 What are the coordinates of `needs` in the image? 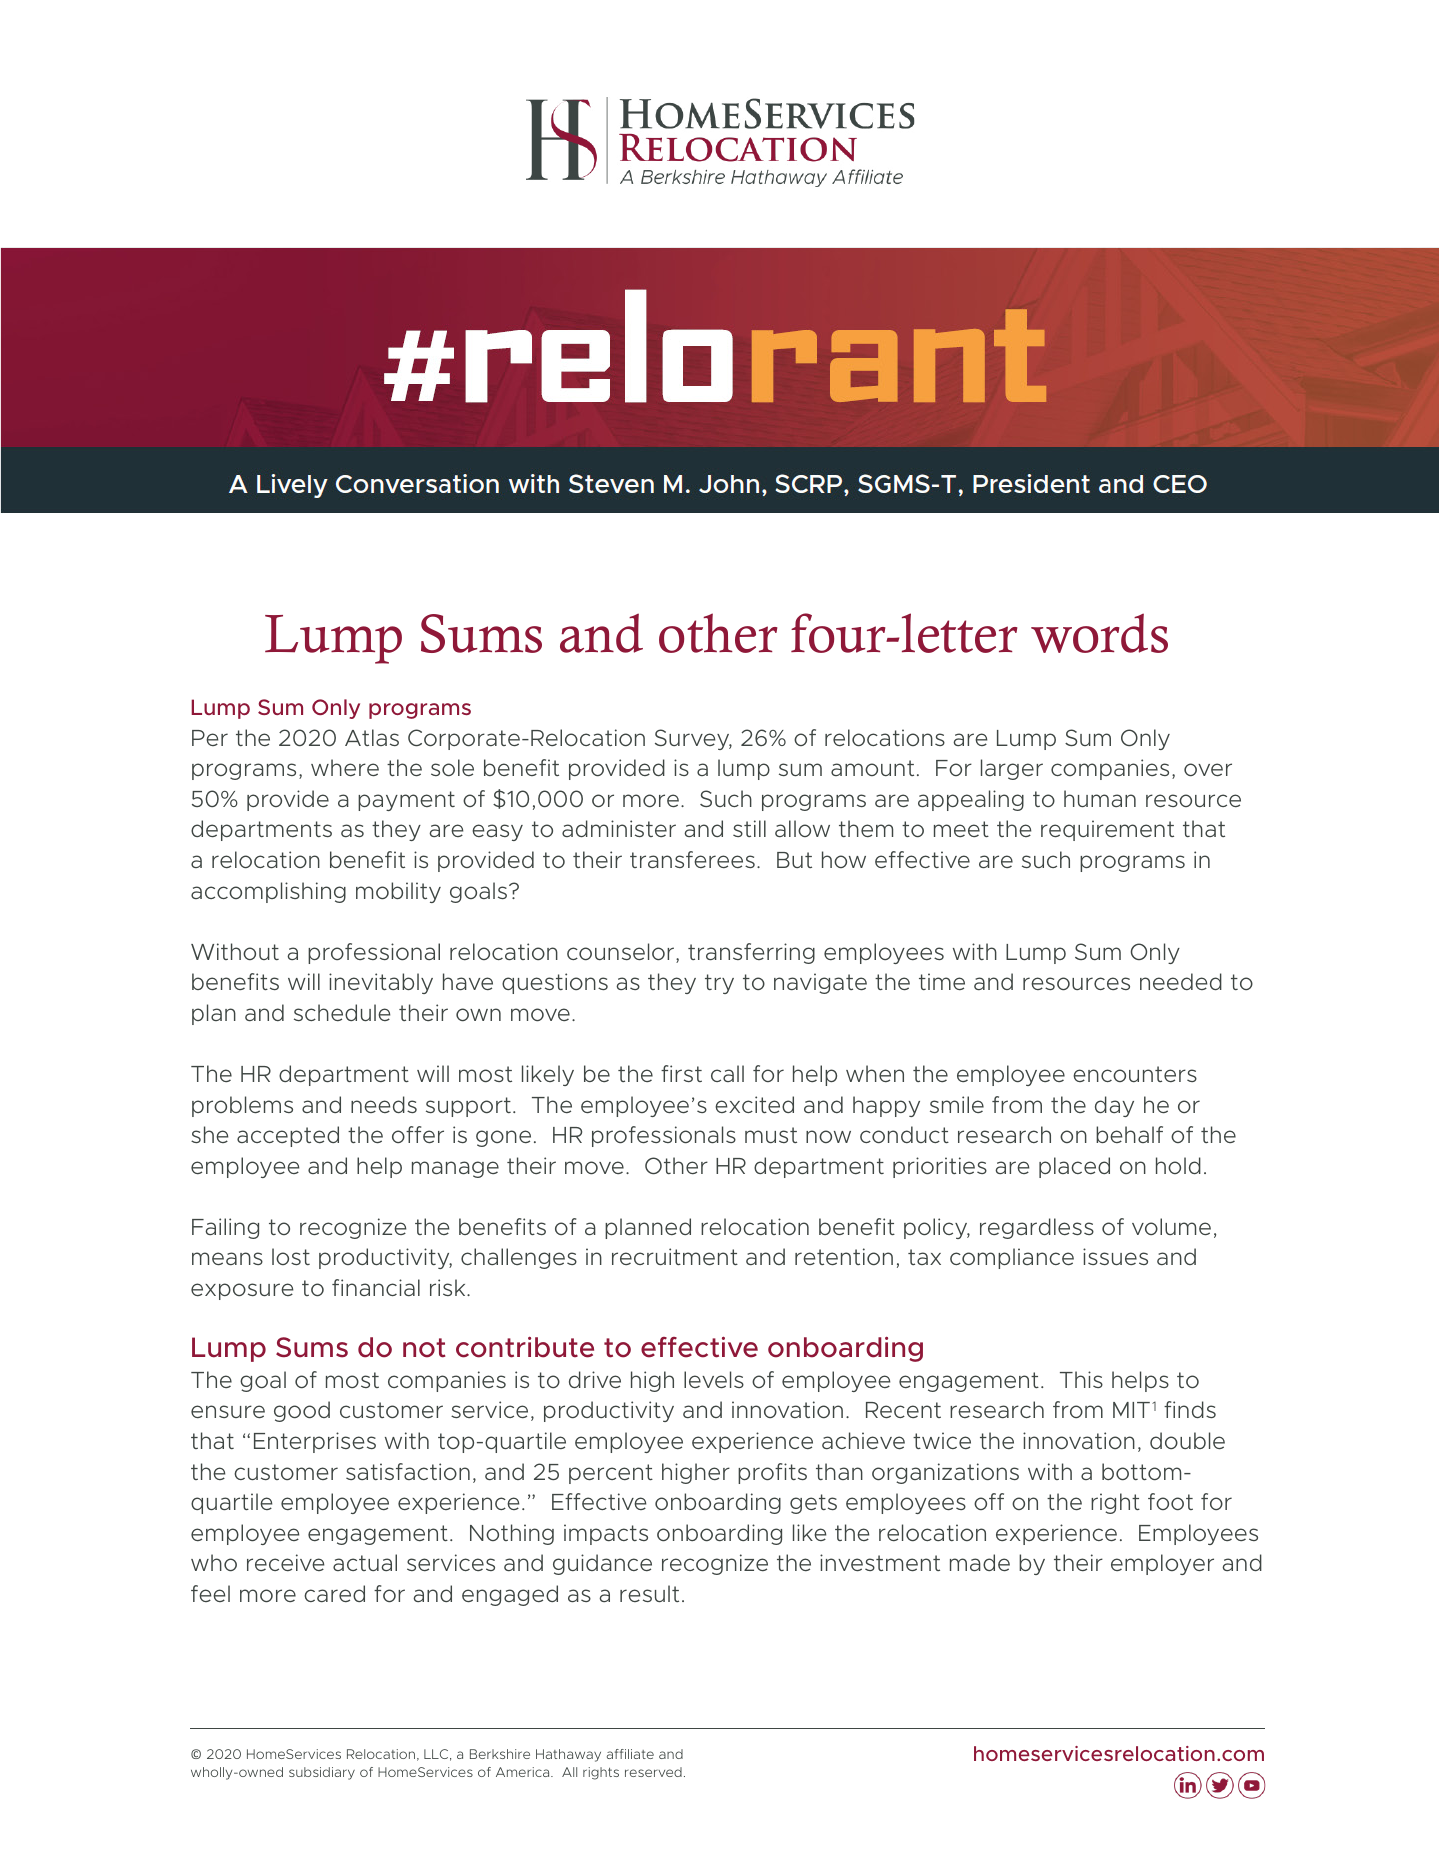 It's located at (384, 1104).
